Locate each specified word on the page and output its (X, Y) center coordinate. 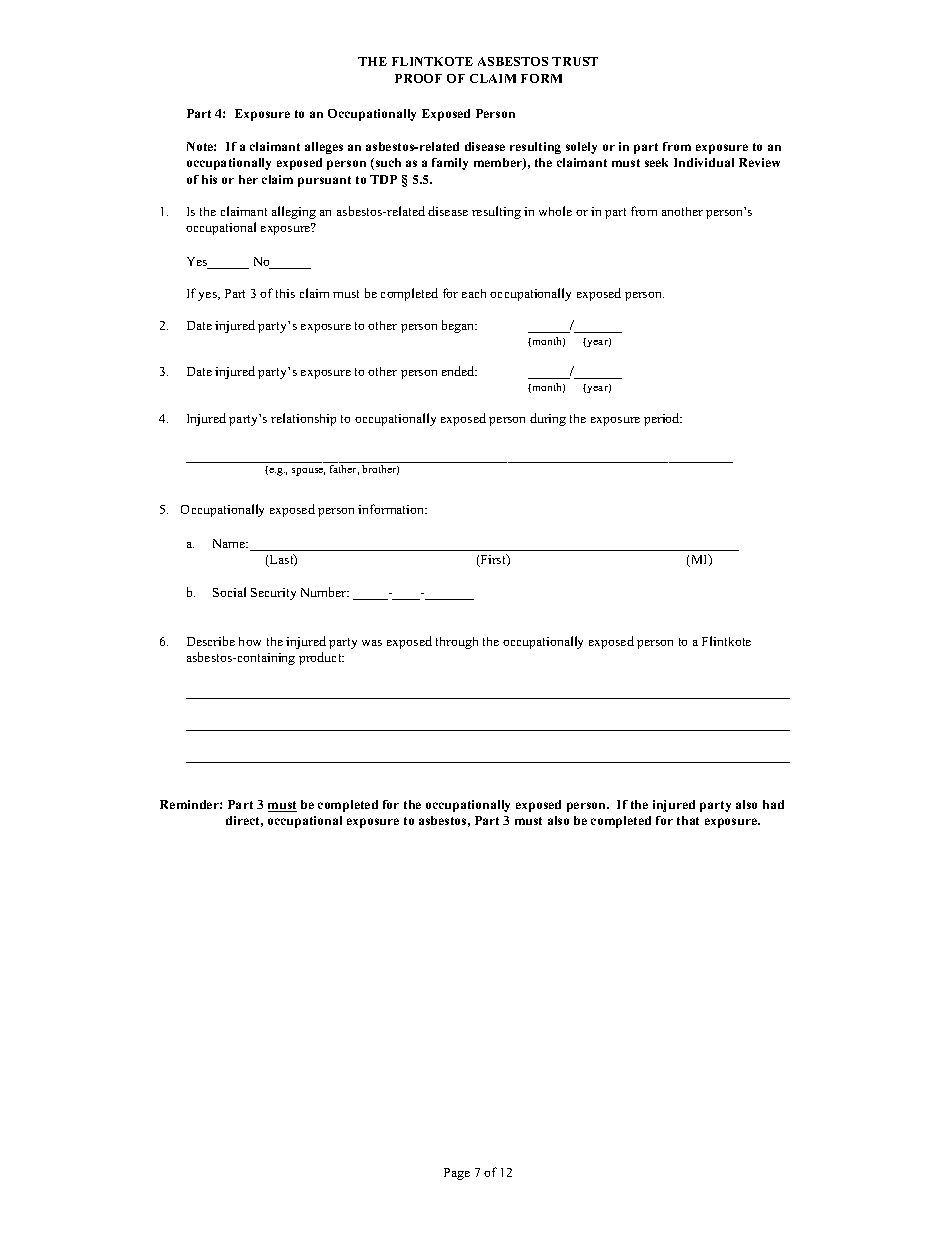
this (285, 293)
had (773, 804)
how (250, 641)
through (457, 643)
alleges (324, 148)
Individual (704, 162)
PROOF (418, 78)
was (372, 643)
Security (273, 594)
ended (459, 371)
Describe (211, 641)
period (663, 419)
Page (457, 1174)
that (688, 820)
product (321, 658)
